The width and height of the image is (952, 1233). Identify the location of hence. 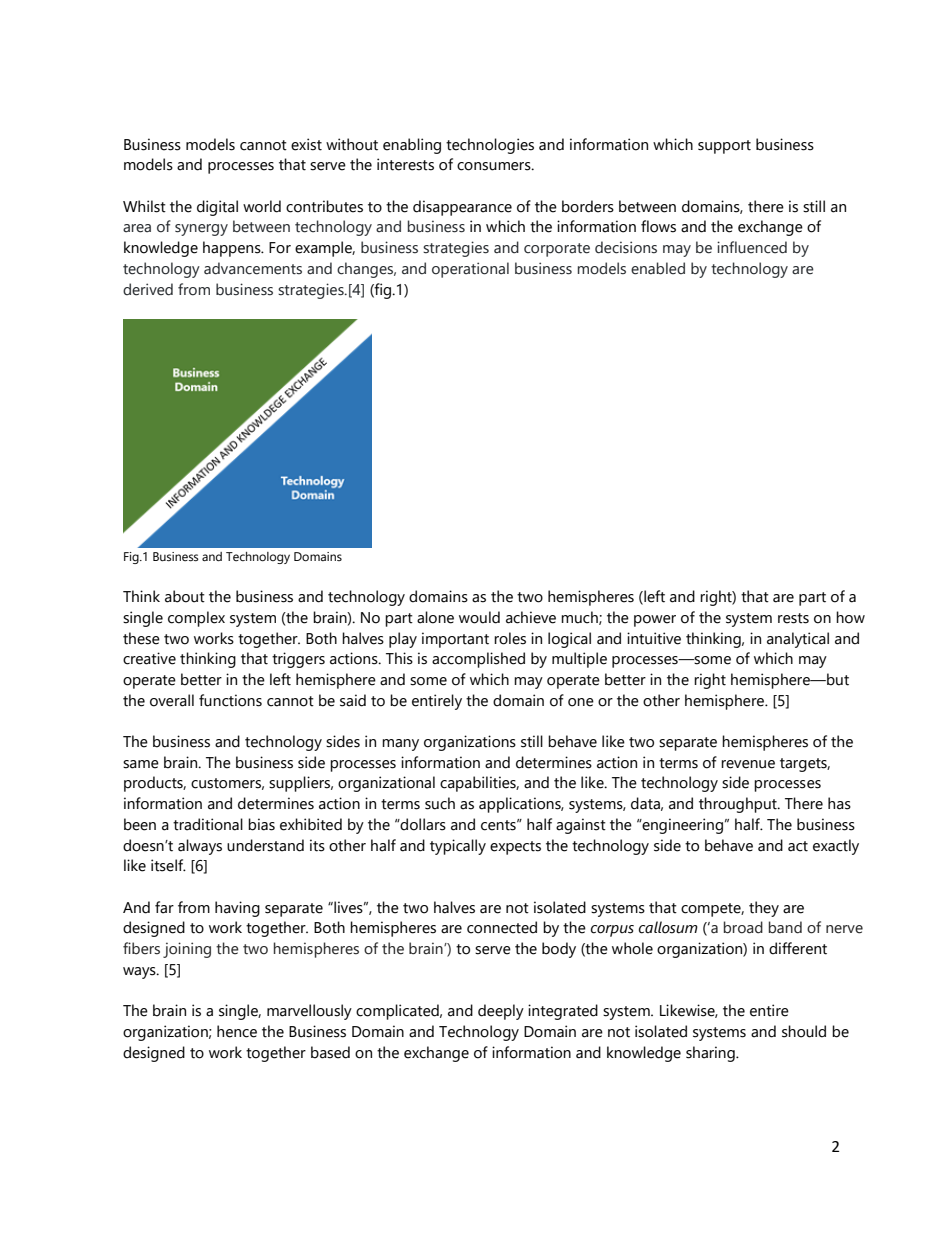
(237, 1031).
